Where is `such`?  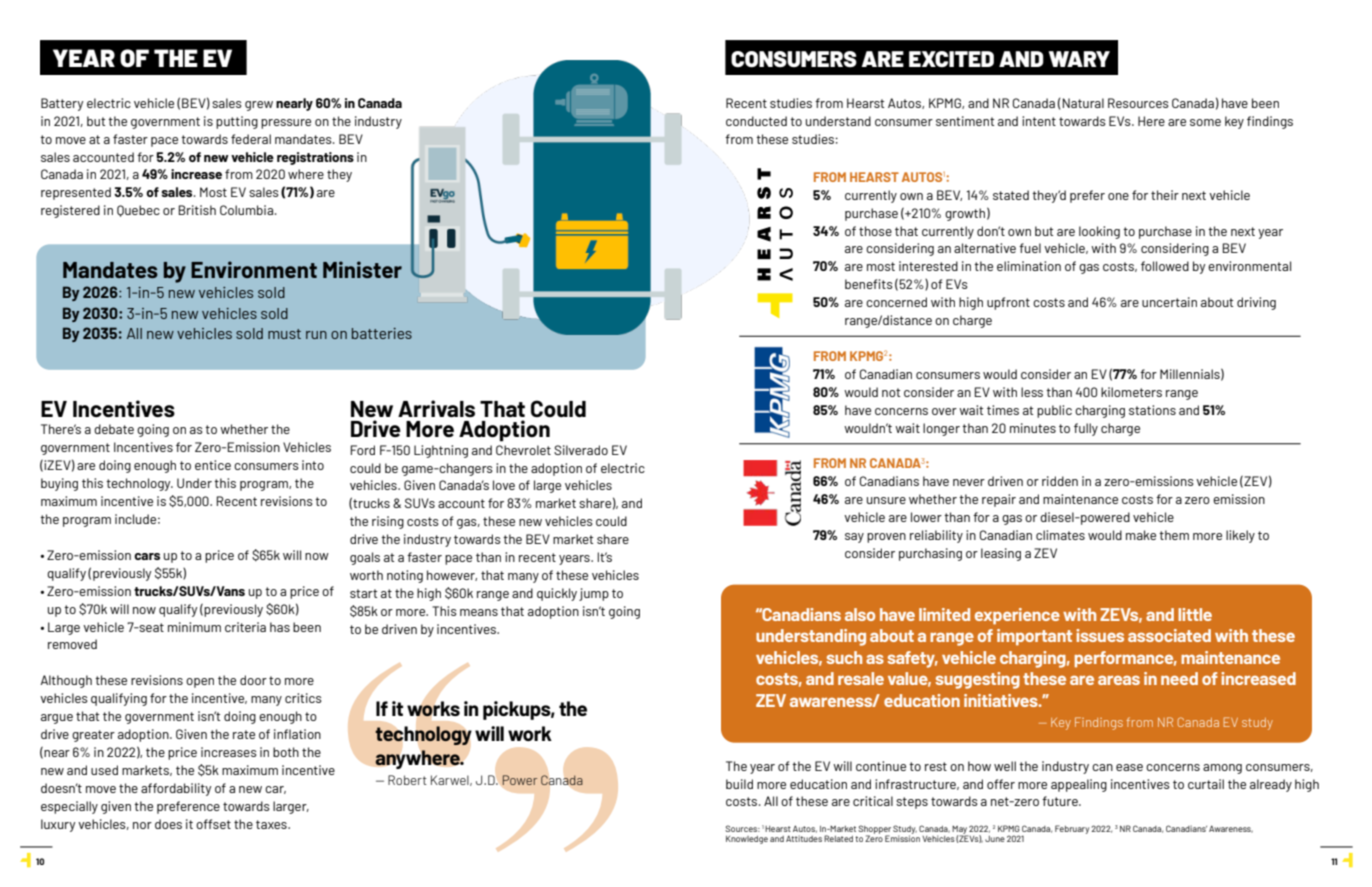
such is located at coordinates (844, 657).
